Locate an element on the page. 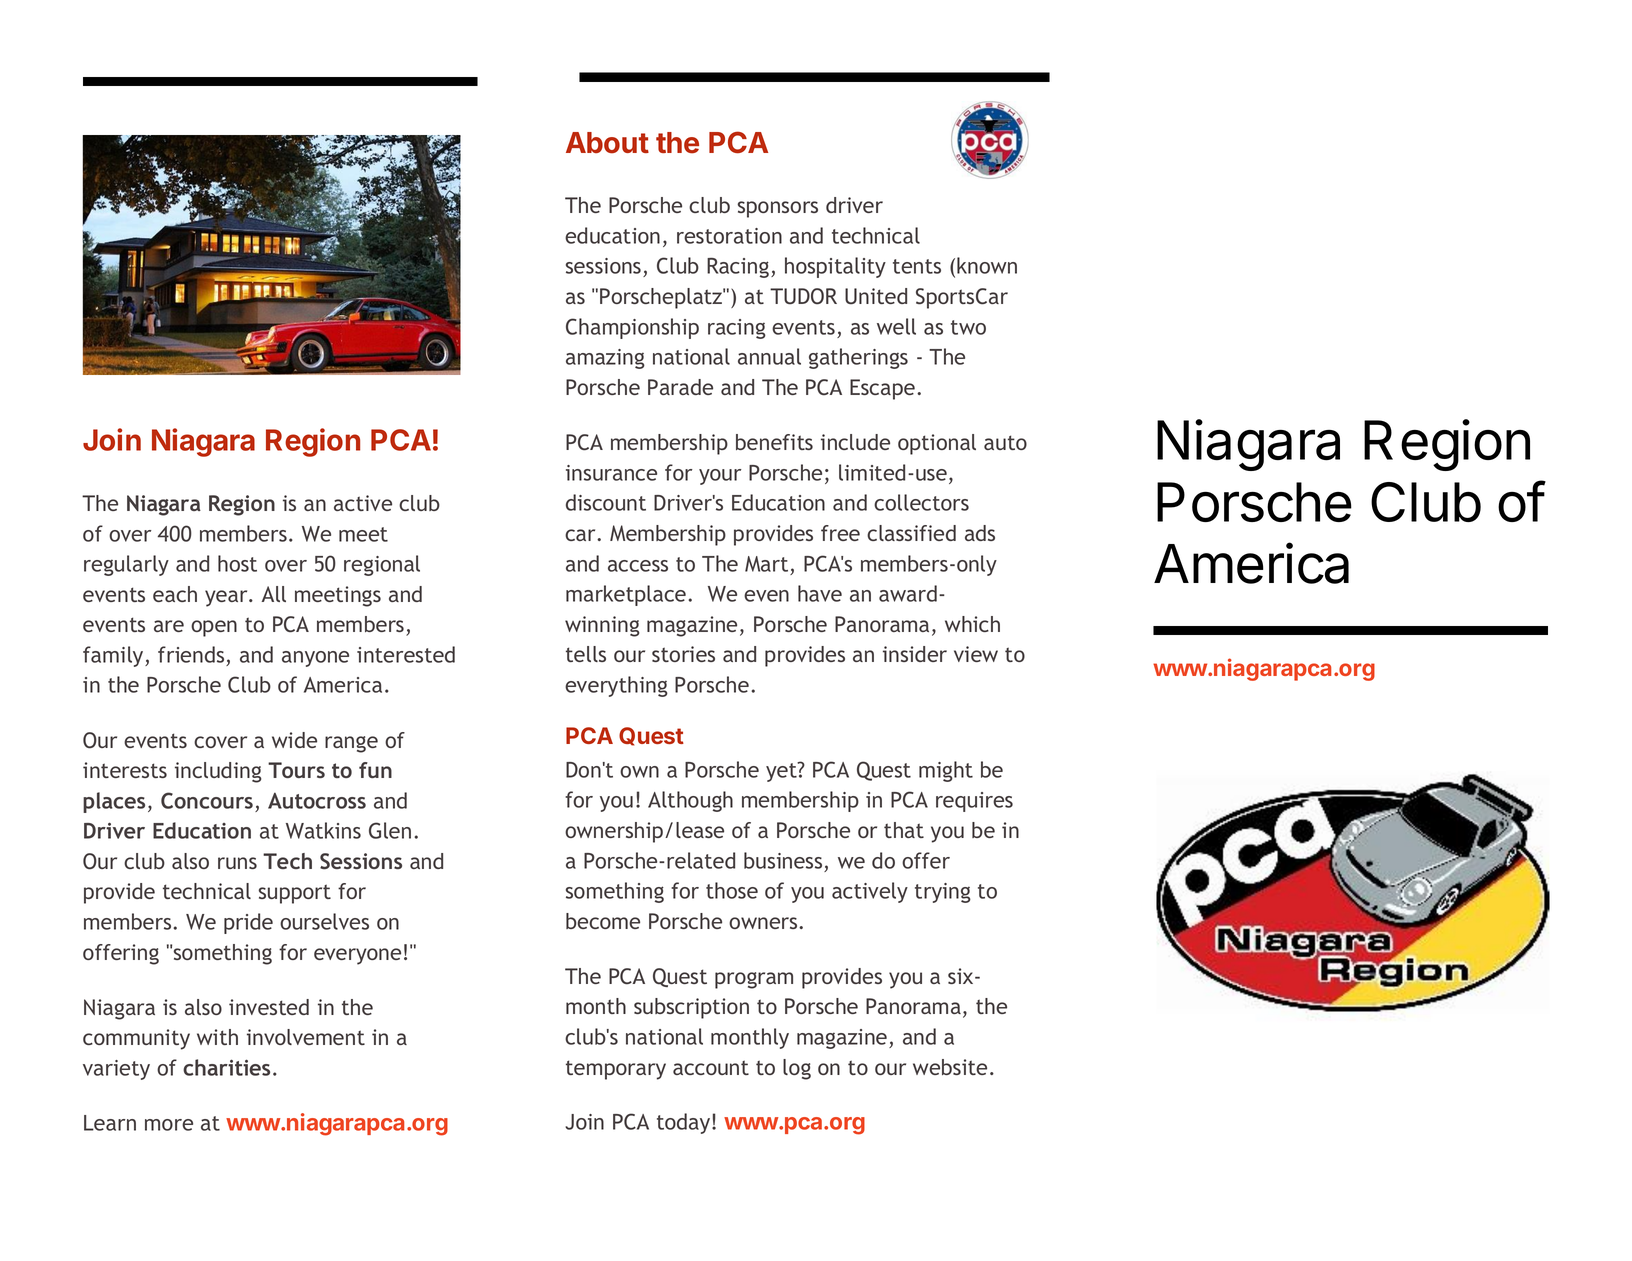 The image size is (1632, 1261). might is located at coordinates (946, 771).
